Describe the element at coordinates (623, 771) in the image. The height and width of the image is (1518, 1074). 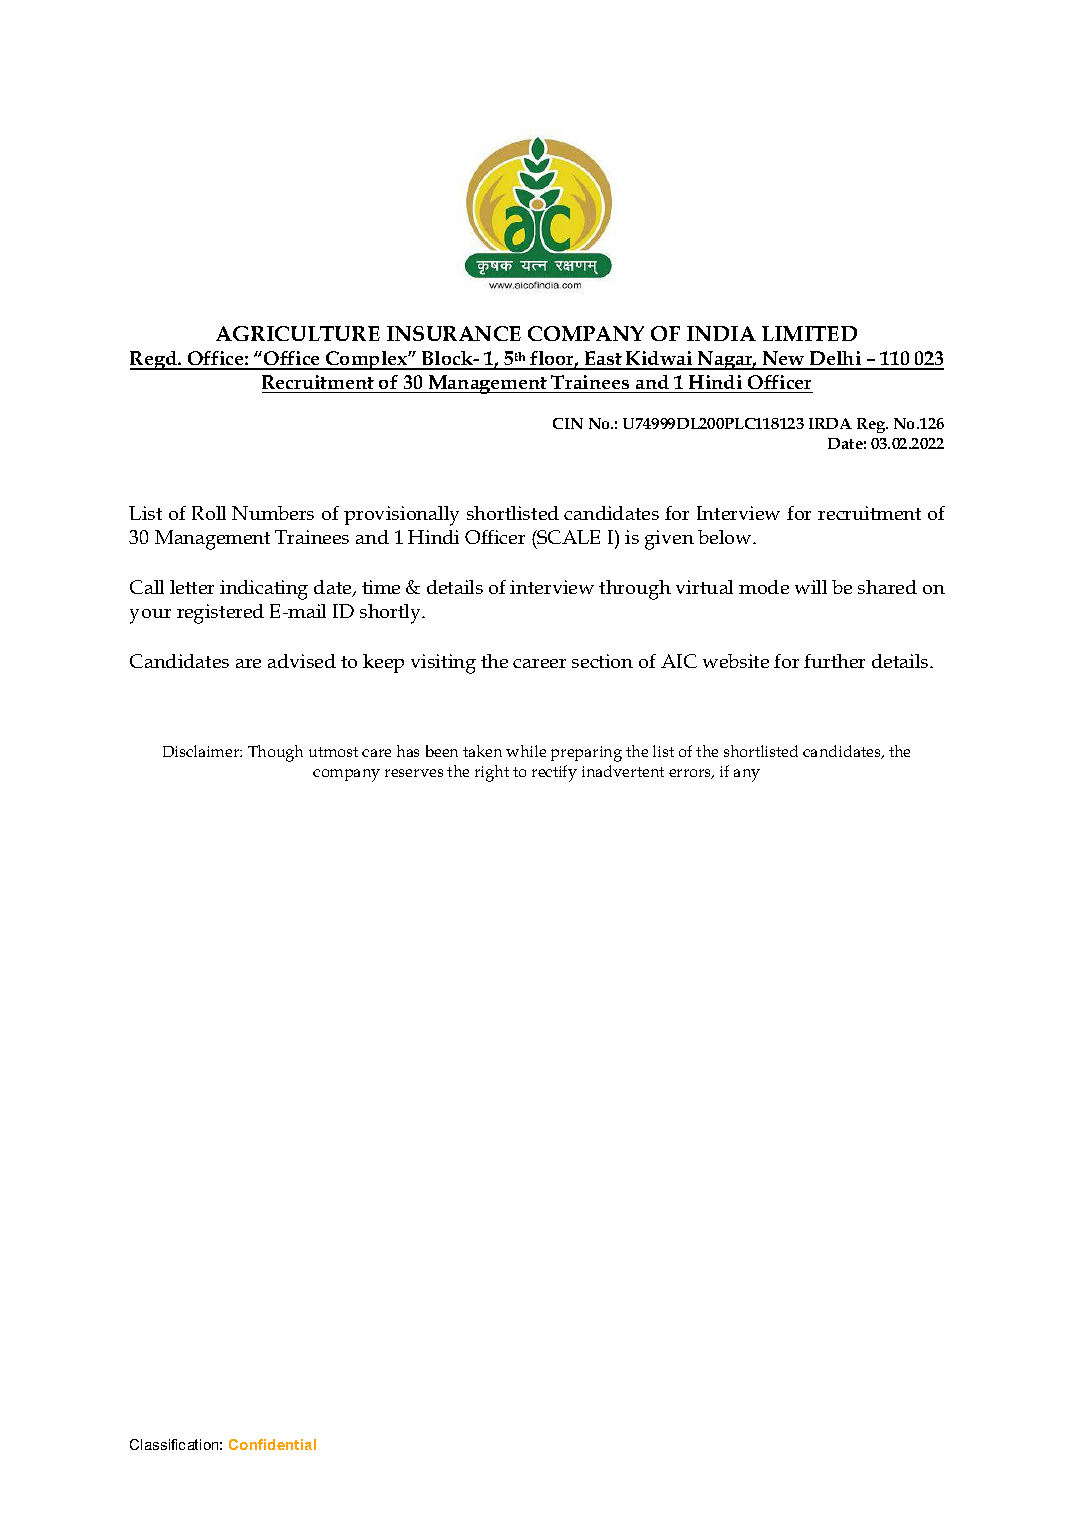
I see `inadvertent` at that location.
